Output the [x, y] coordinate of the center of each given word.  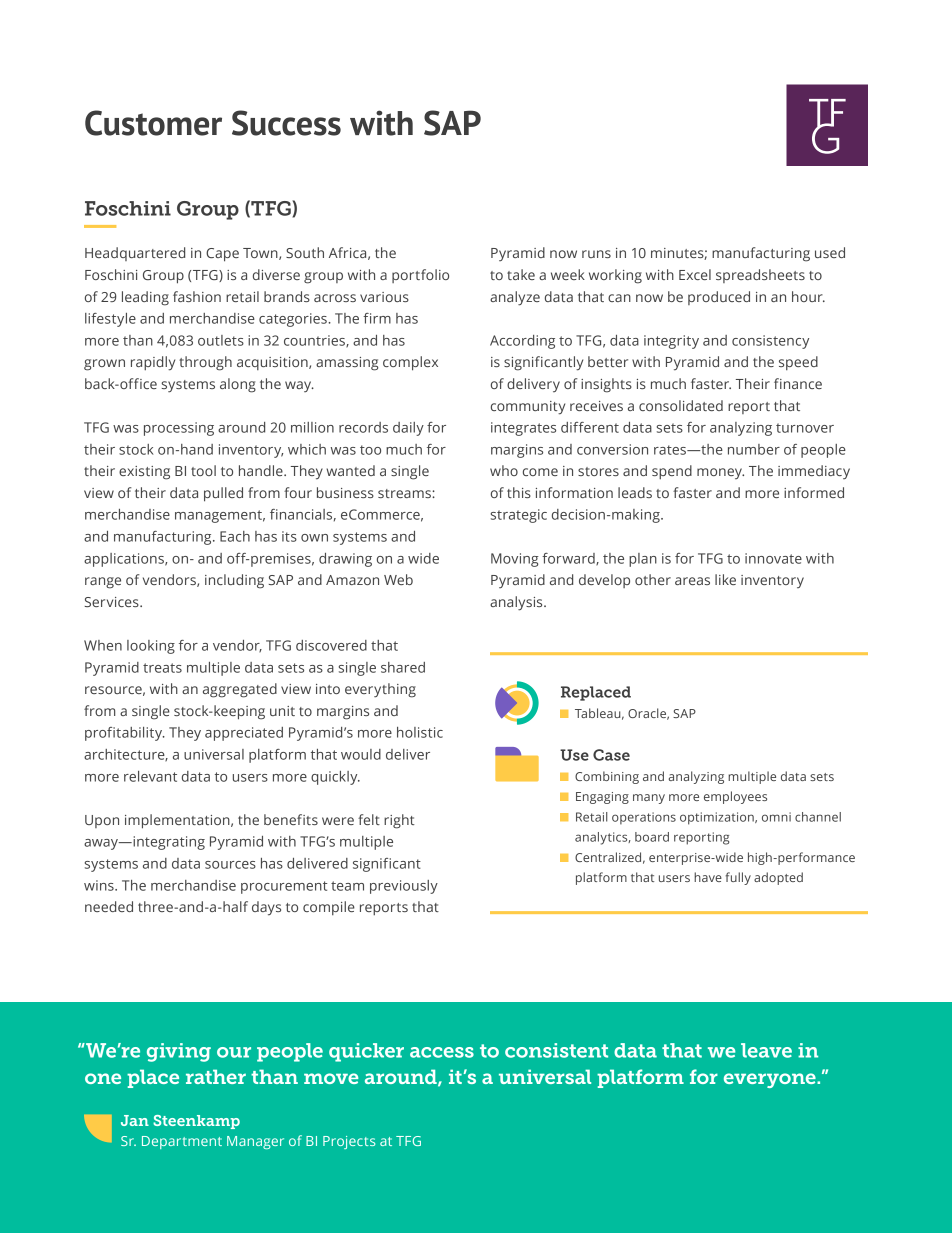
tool [203, 470]
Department [182, 1142]
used [830, 252]
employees [735, 797]
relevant [150, 776]
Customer [153, 123]
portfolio [420, 276]
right [399, 821]
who [504, 470]
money [720, 473]
